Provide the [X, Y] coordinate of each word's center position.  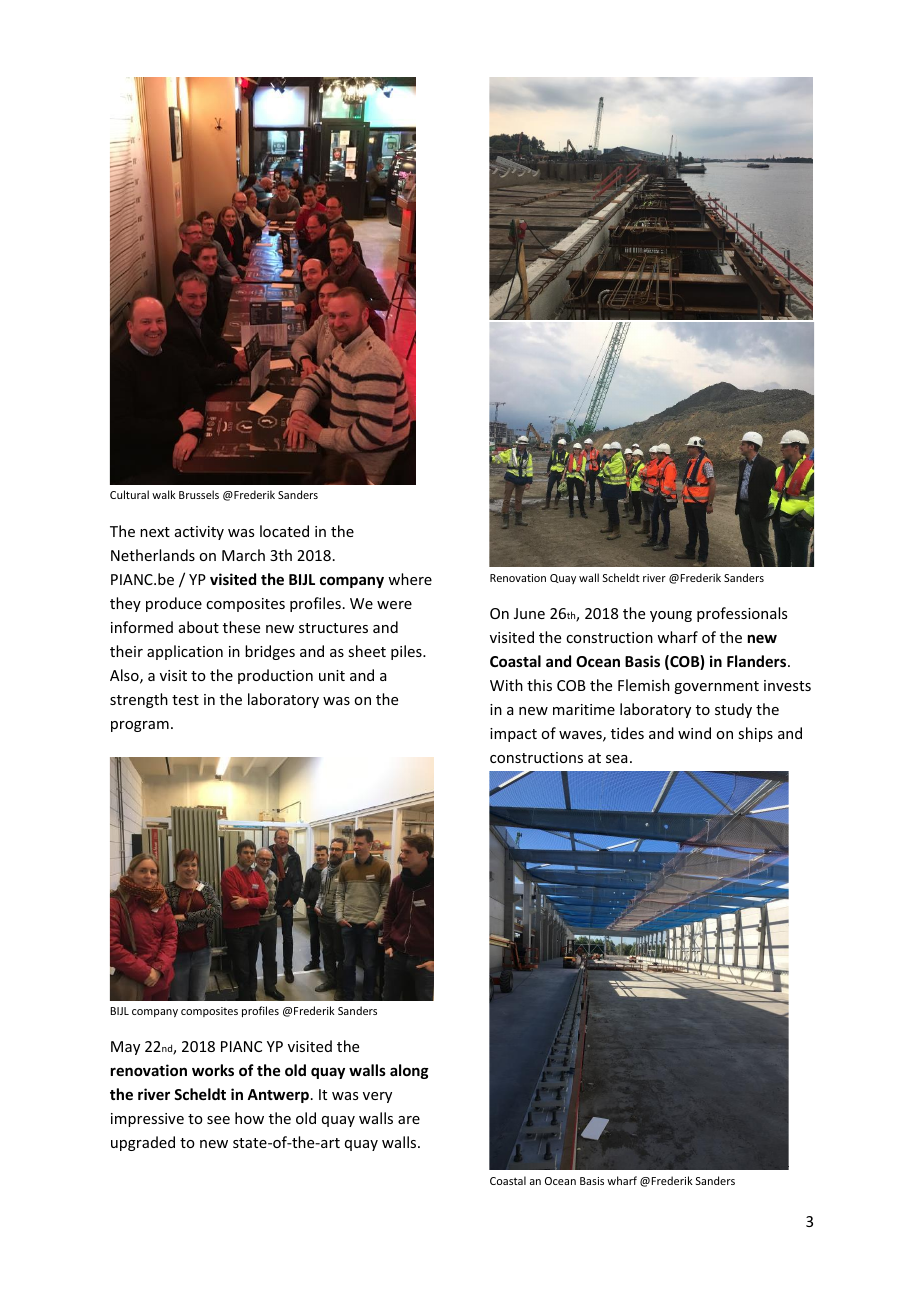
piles [407, 652]
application [185, 652]
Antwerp [278, 1096]
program [140, 726]
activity [199, 533]
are [409, 1120]
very [377, 1097]
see [218, 1120]
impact [513, 735]
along [409, 1071]
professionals [742, 614]
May [125, 1048]
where [410, 579]
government [716, 687]
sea [617, 759]
